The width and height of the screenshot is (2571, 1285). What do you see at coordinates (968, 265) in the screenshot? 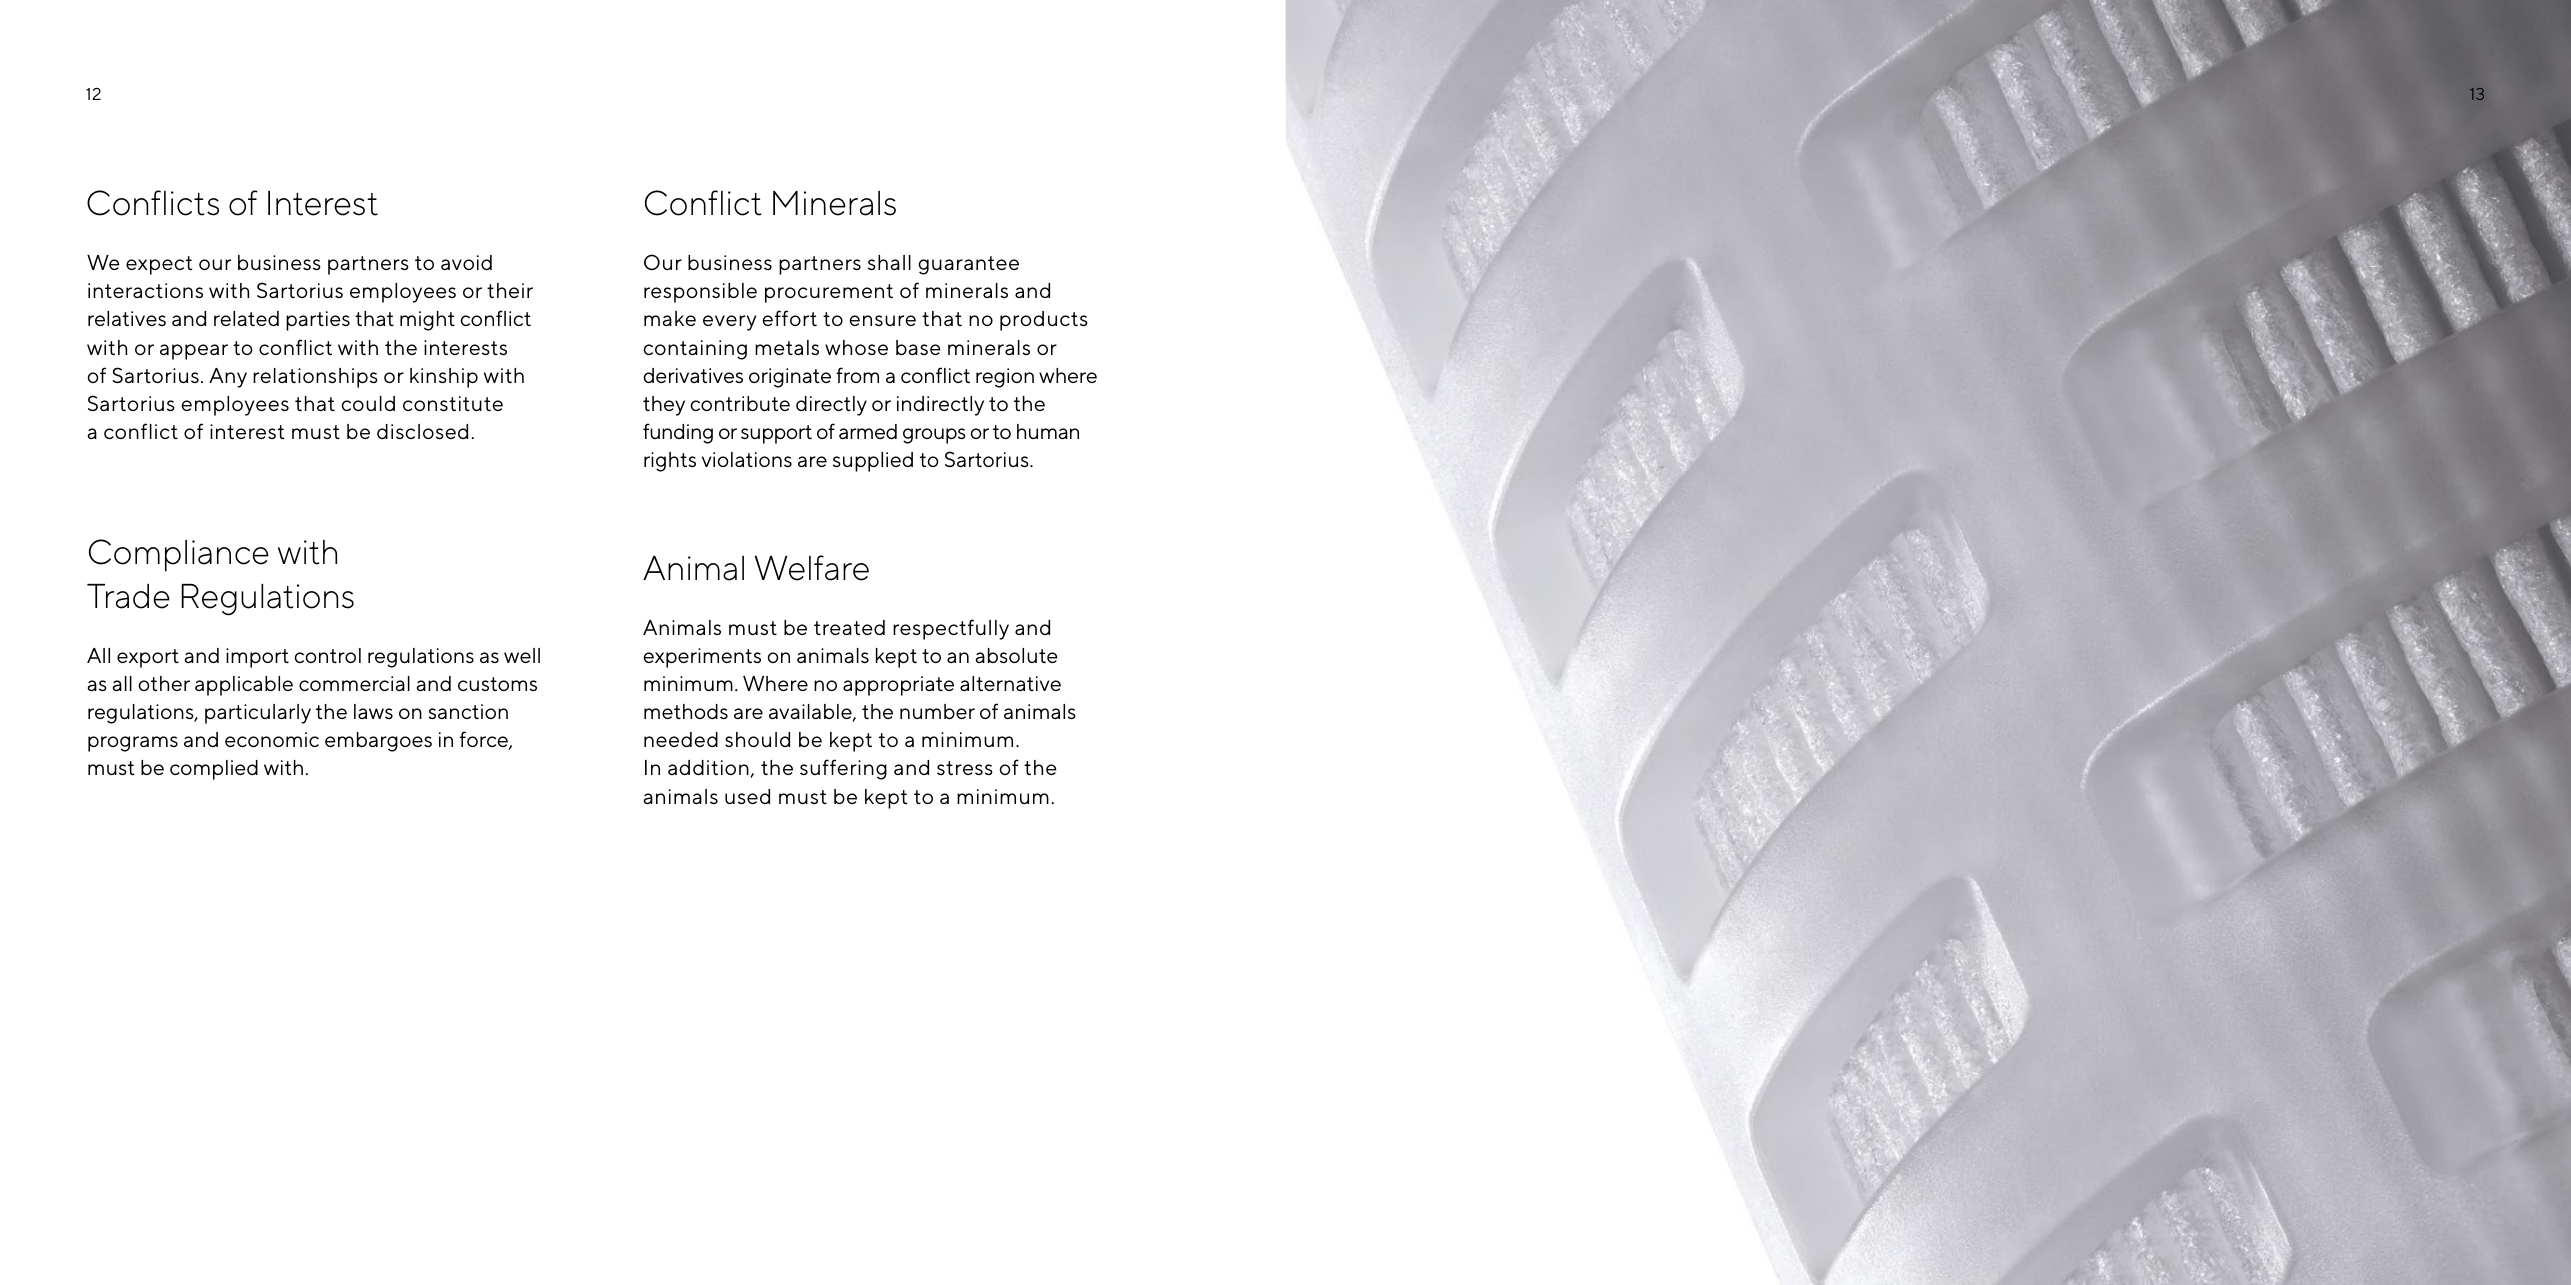
I see `guarantee` at bounding box center [968, 265].
